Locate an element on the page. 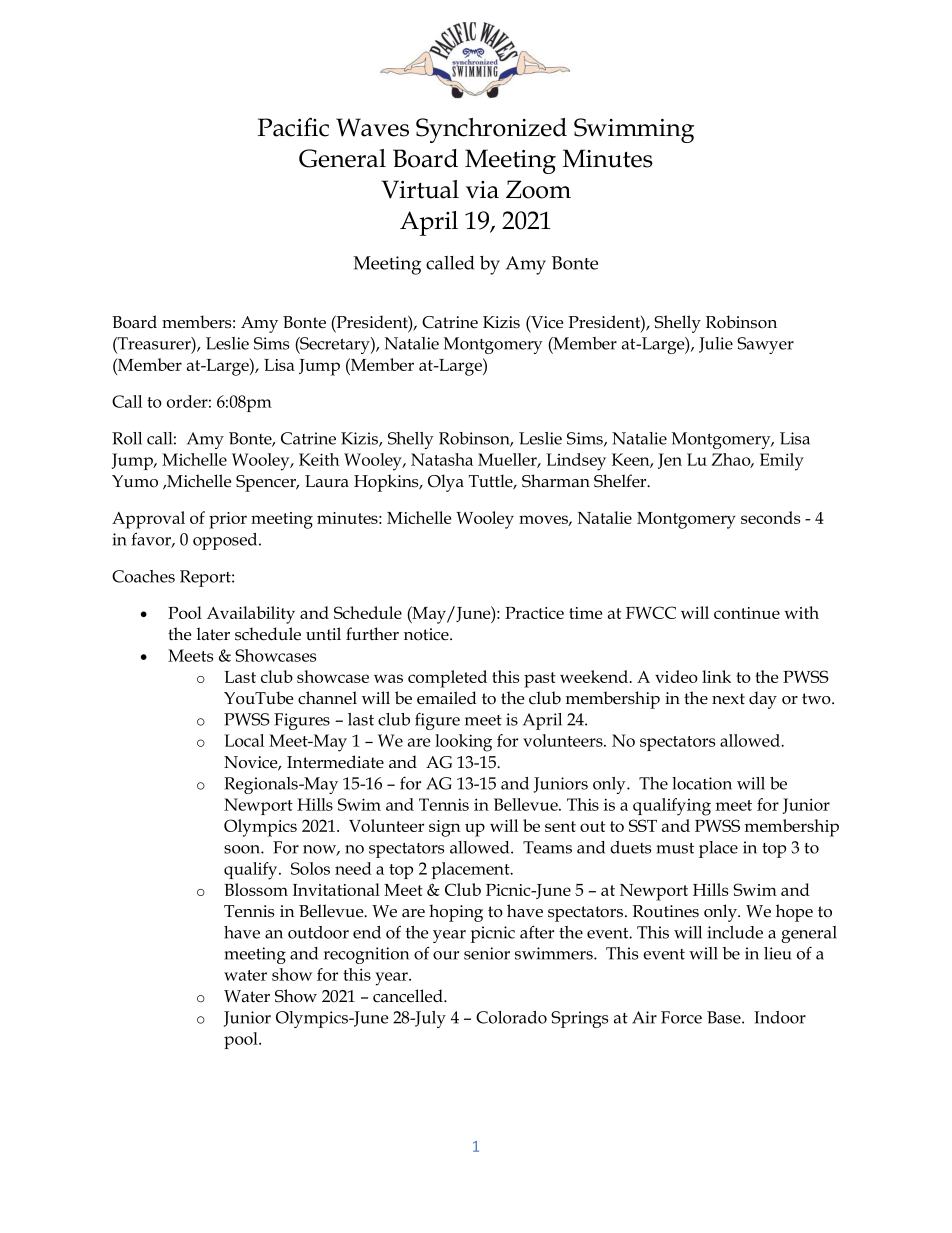 The height and width of the document is (1233, 952). Synchronized is located at coordinates (491, 130).
